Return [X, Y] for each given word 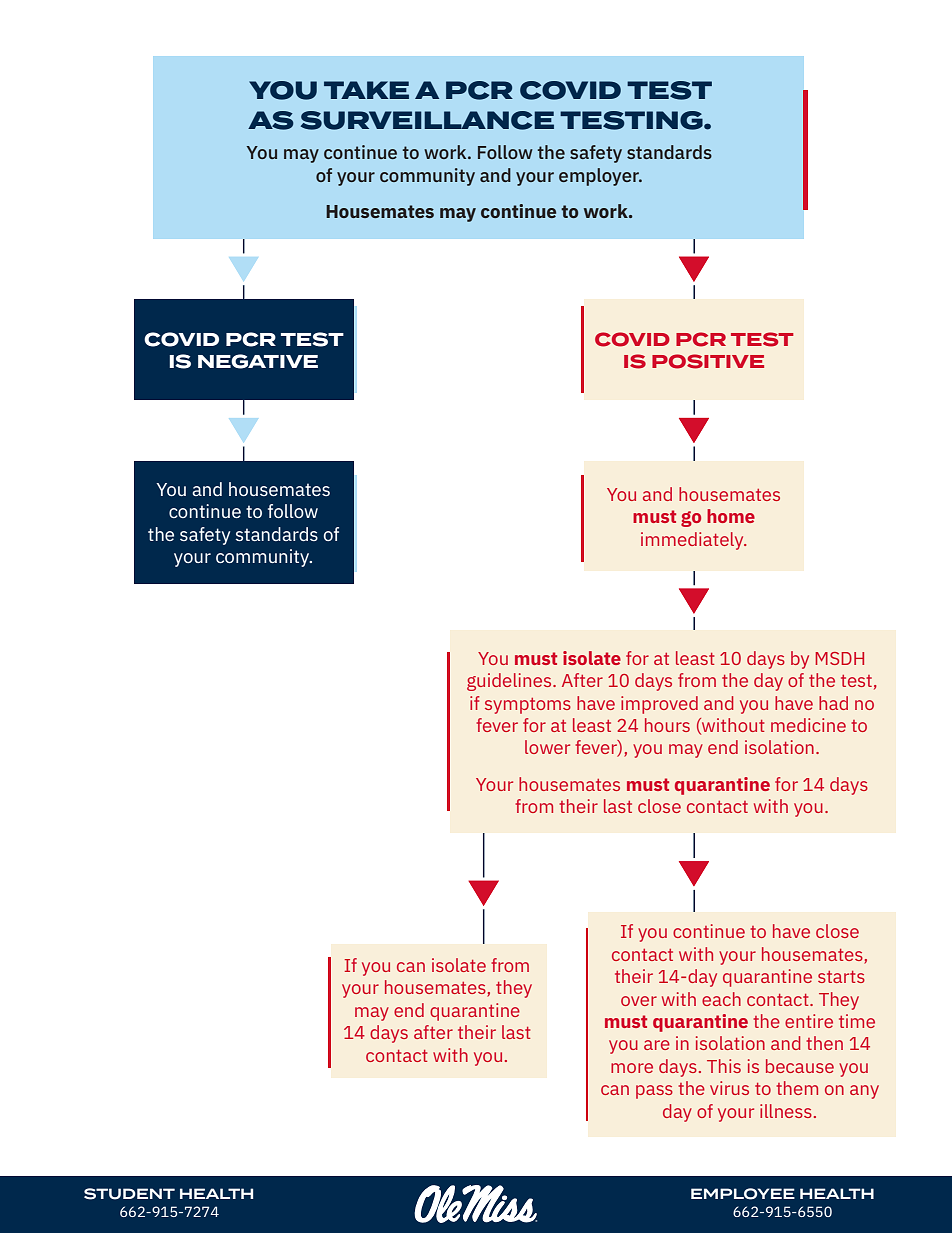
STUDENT [129, 1194]
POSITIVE [708, 361]
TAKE [366, 90]
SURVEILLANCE [427, 120]
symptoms [528, 706]
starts [841, 977]
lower [547, 747]
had [833, 703]
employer [600, 177]
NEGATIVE [258, 361]
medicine [808, 725]
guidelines [510, 682]
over [639, 1001]
